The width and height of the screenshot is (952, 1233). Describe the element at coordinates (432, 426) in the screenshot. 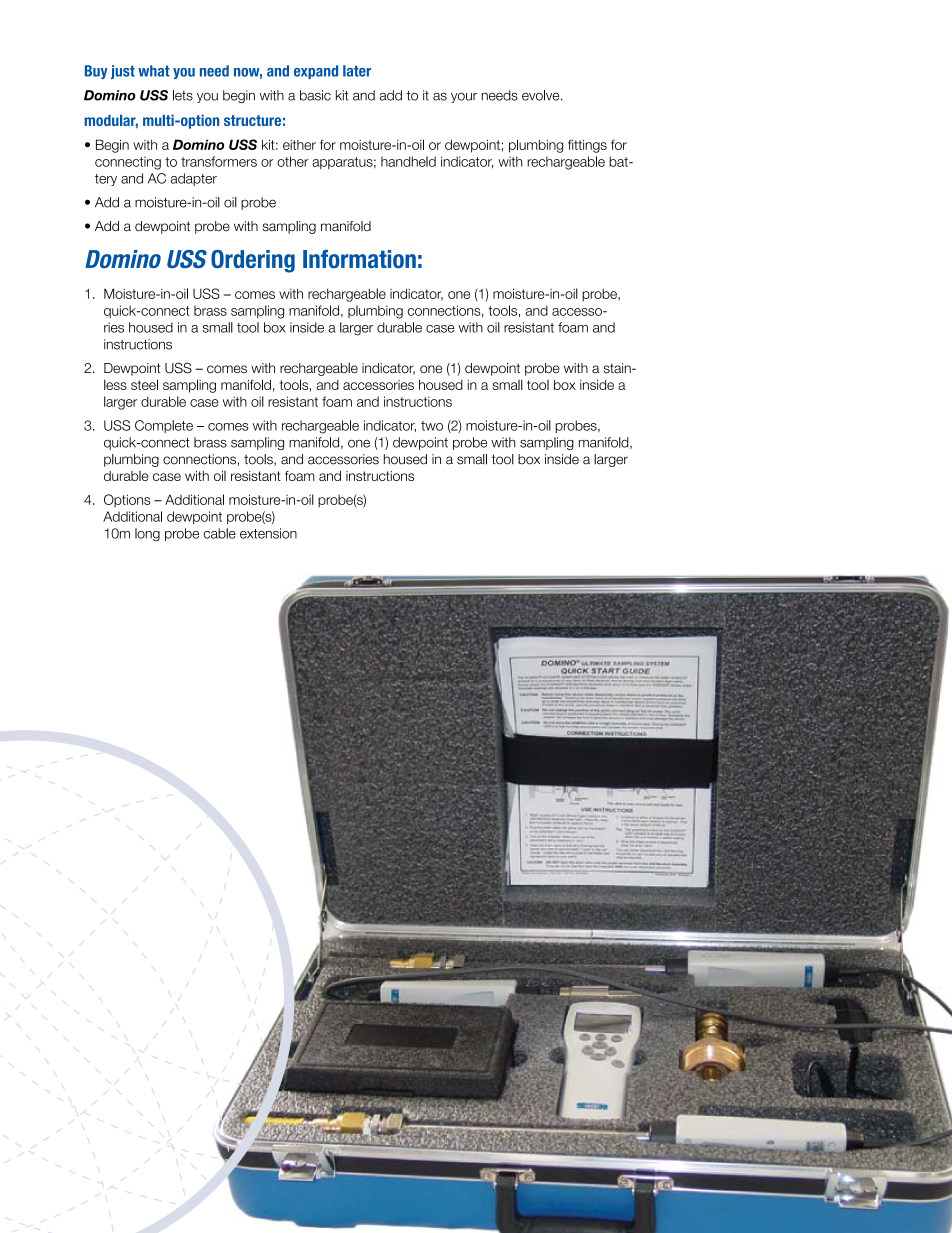

I see `two` at that location.
